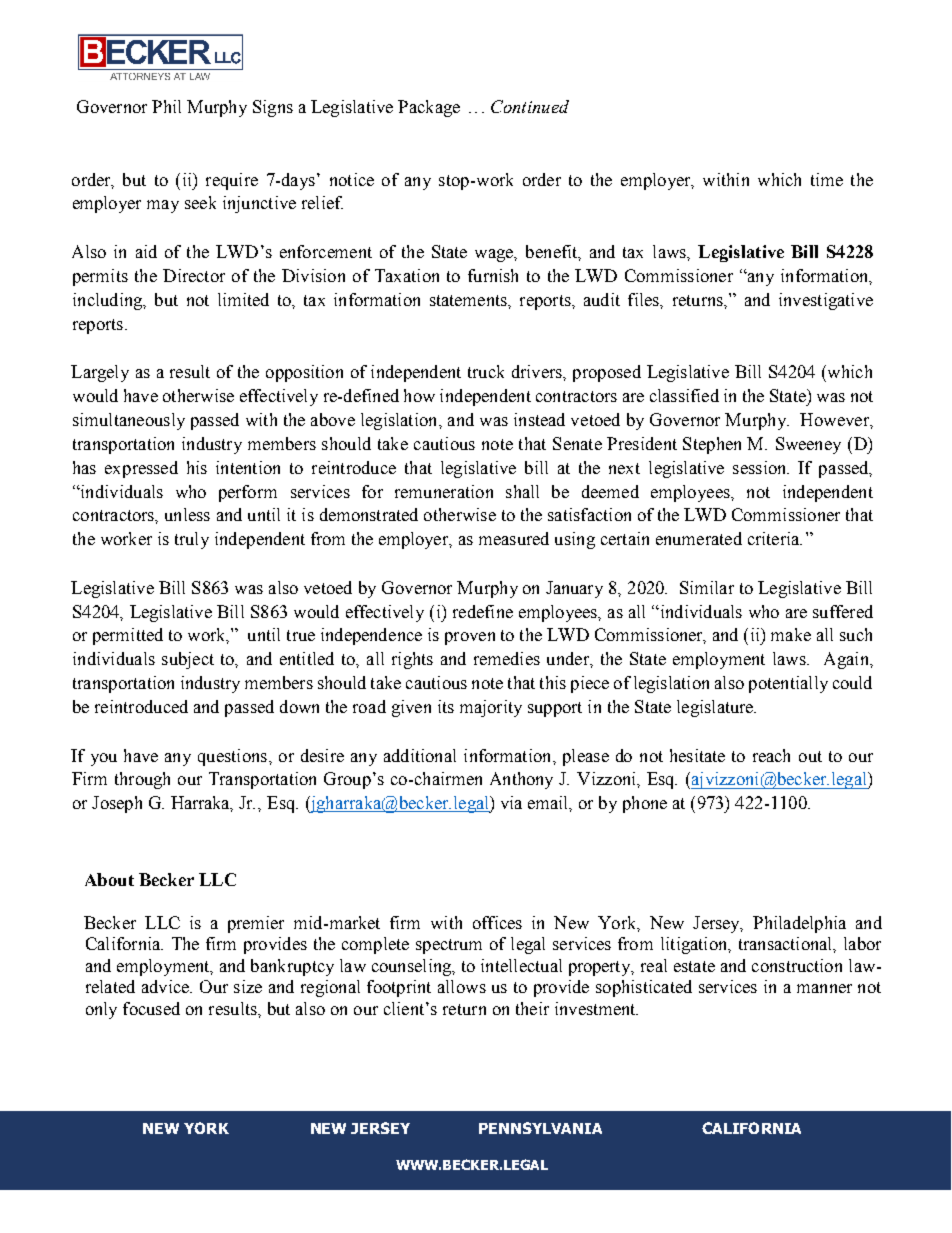  What do you see at coordinates (232, 181) in the document?
I see `require` at bounding box center [232, 181].
